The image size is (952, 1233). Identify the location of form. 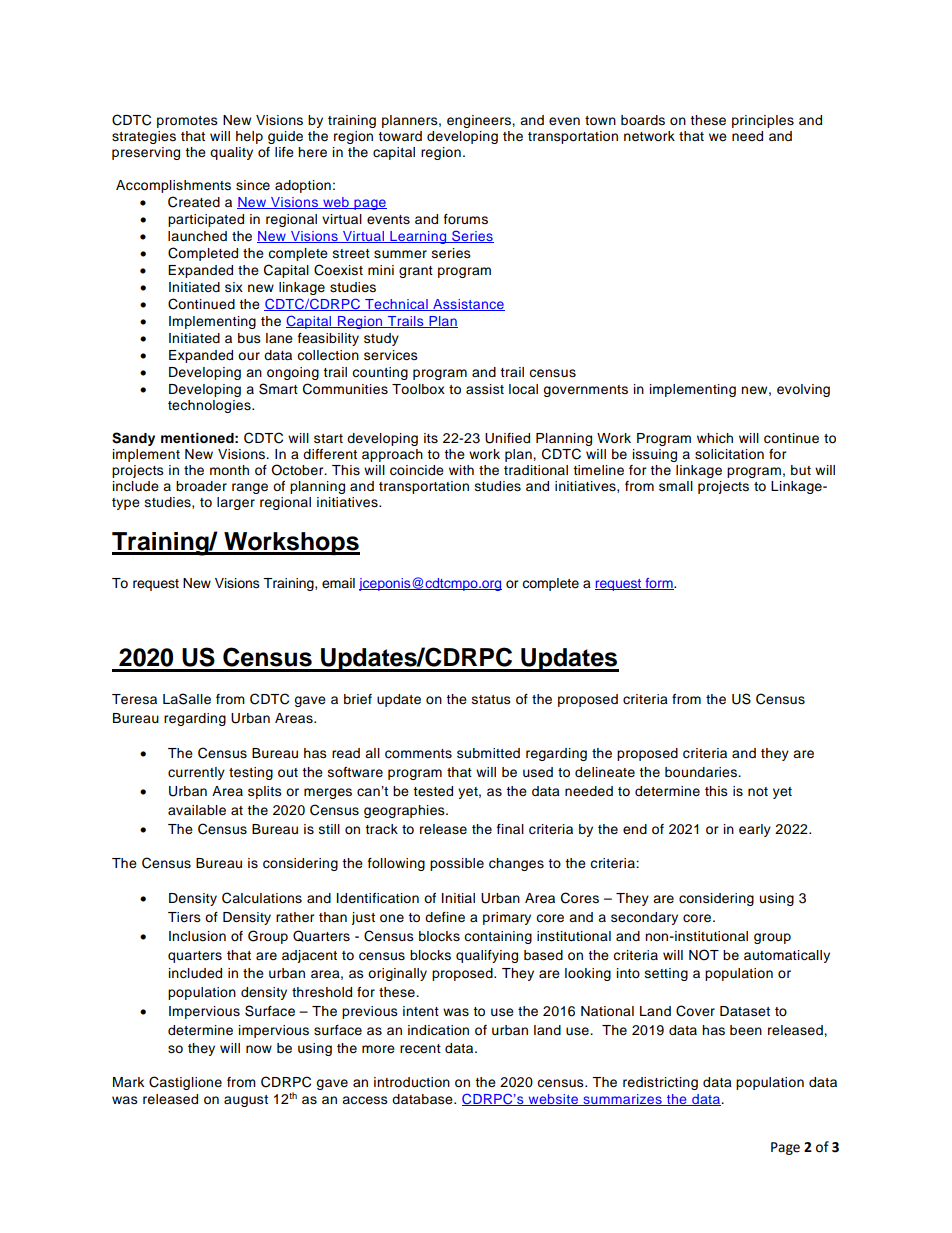
(659, 584).
